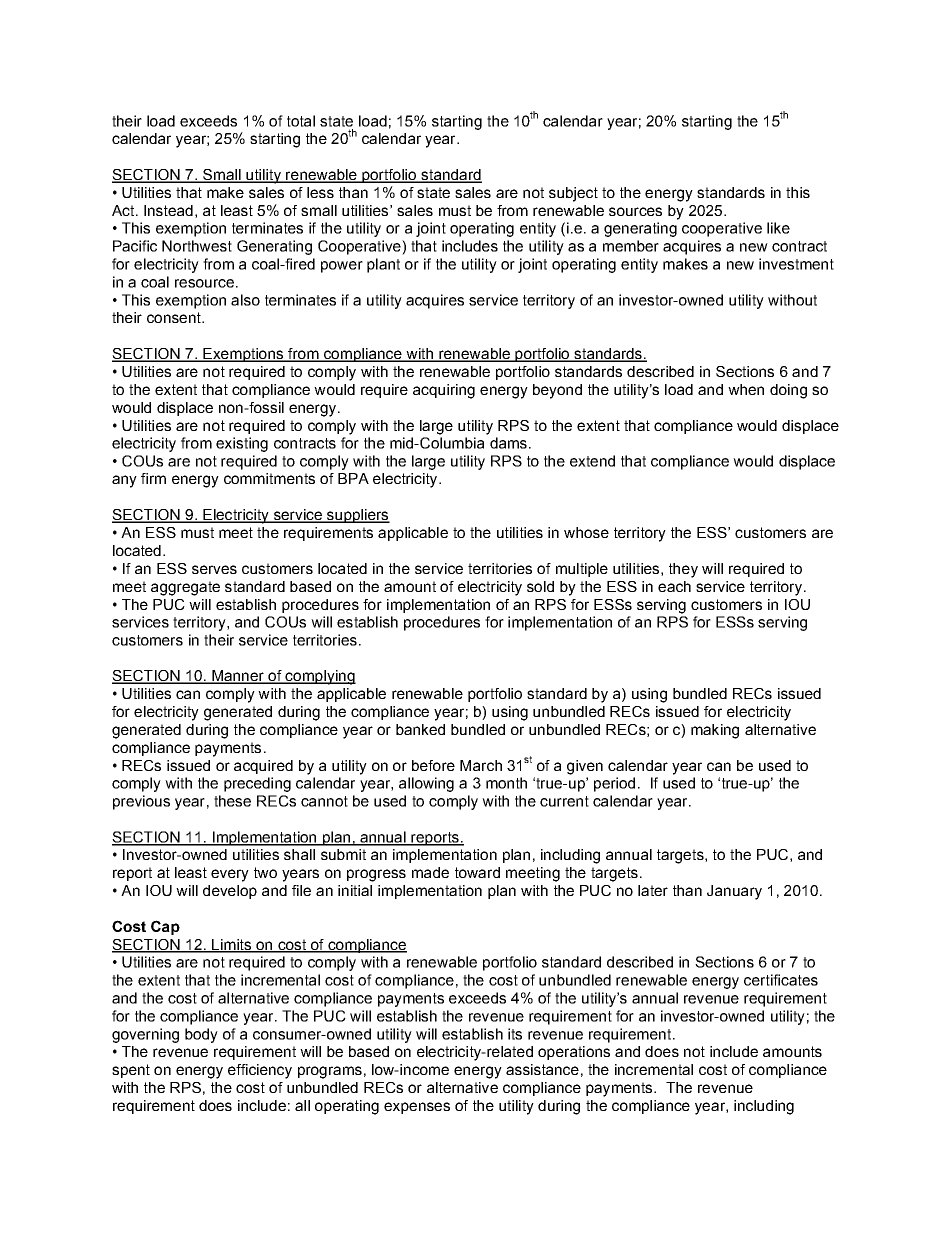  I want to click on expenses, so click(417, 1108).
